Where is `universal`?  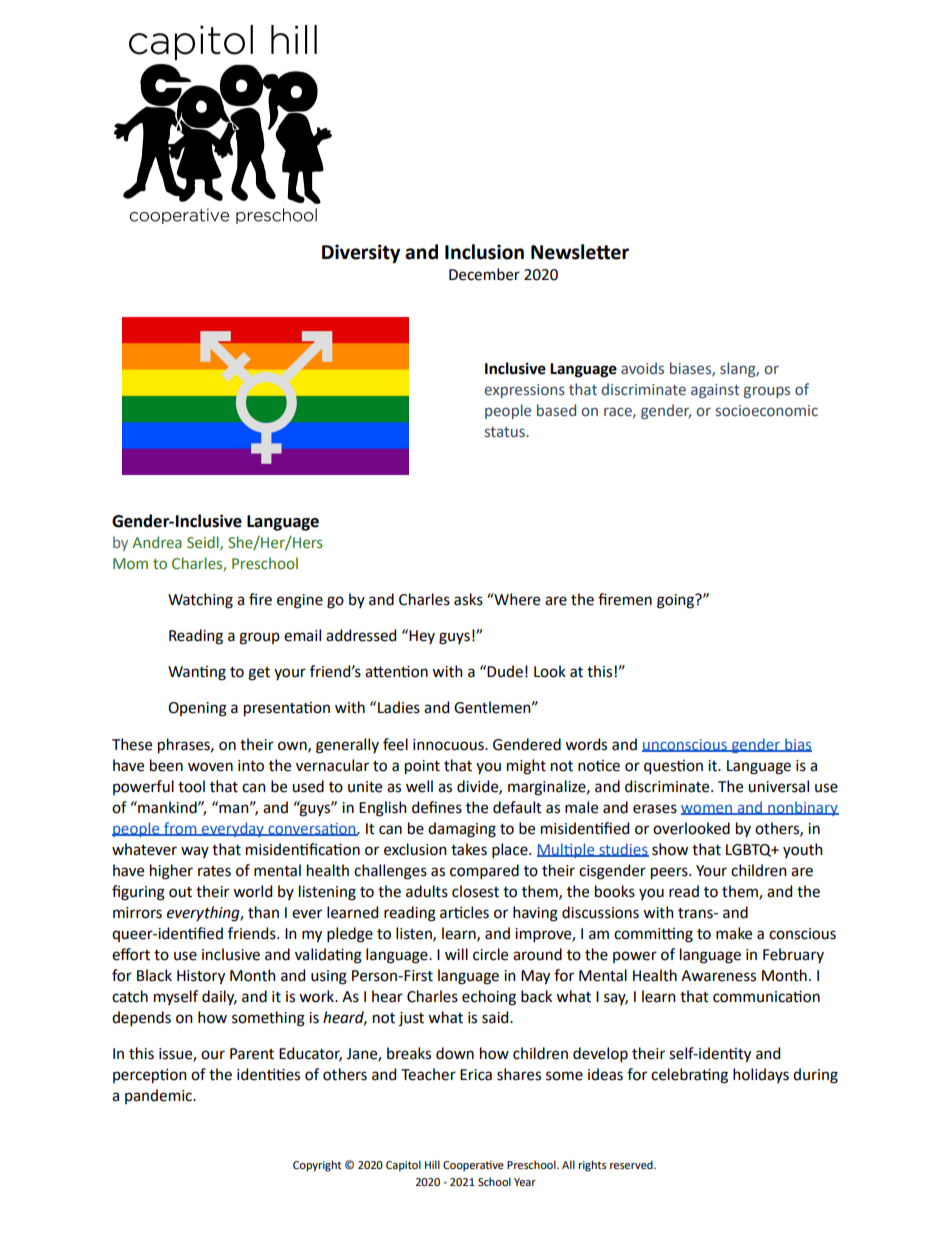 universal is located at coordinates (778, 786).
